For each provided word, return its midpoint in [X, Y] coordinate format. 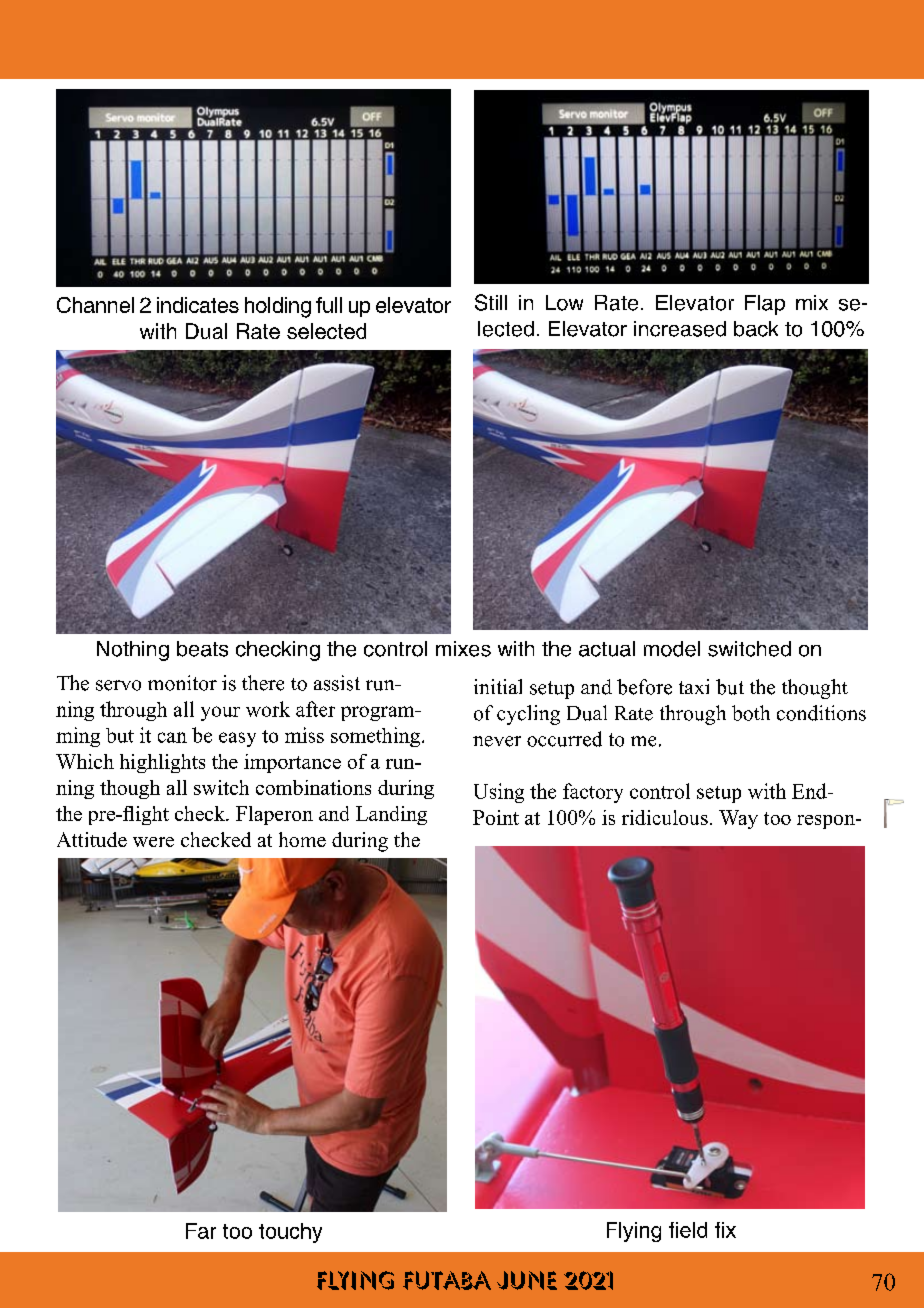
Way [738, 819]
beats [202, 649]
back [756, 329]
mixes [463, 649]
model [672, 649]
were [153, 842]
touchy [290, 1233]
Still [491, 302]
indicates [198, 305]
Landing [391, 815]
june [527, 1280]
